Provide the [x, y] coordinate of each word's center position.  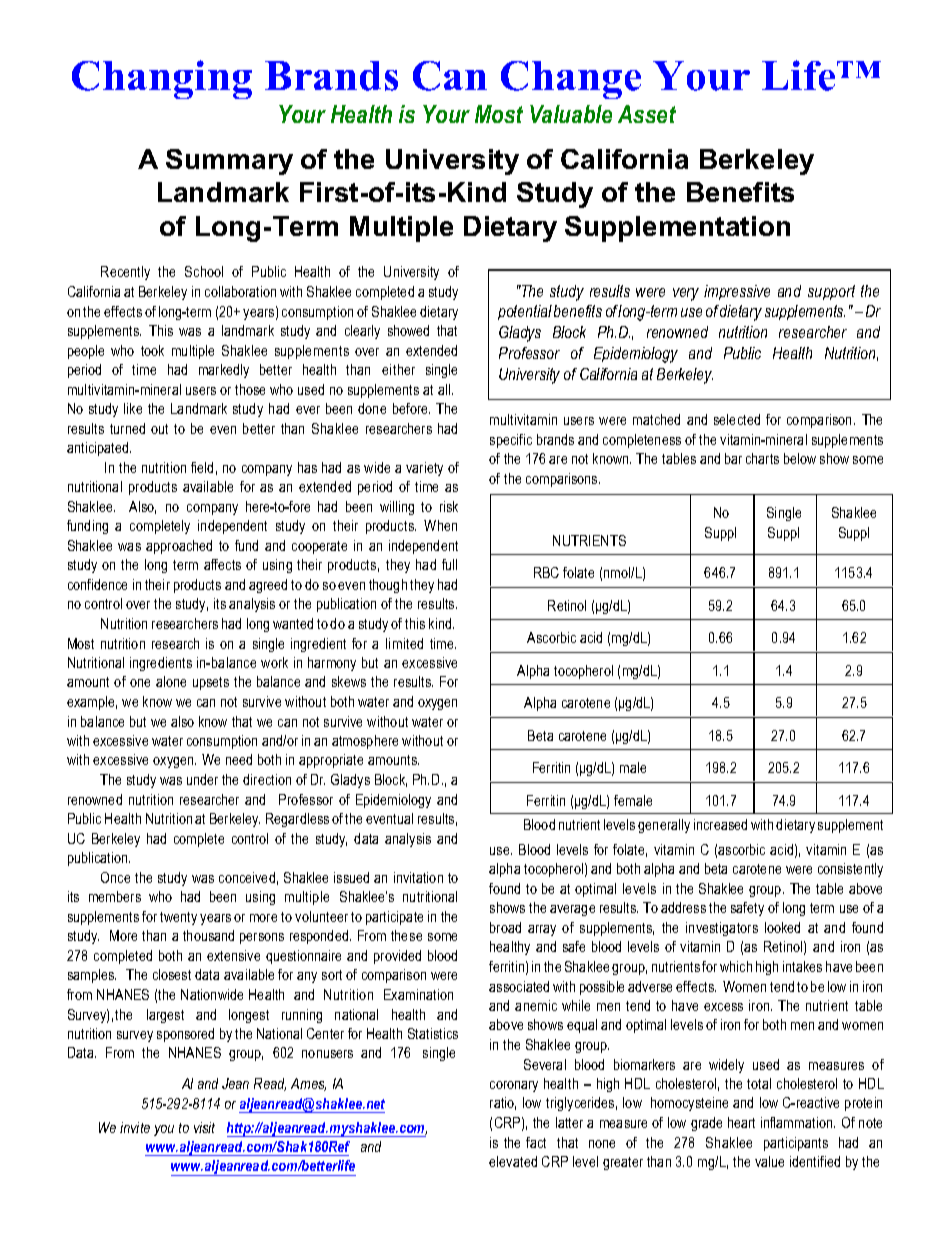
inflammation [798, 1122]
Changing [162, 79]
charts [762, 458]
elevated [513, 1161]
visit [204, 1127]
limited [404, 643]
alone [171, 681]
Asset [647, 114]
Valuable [571, 114]
